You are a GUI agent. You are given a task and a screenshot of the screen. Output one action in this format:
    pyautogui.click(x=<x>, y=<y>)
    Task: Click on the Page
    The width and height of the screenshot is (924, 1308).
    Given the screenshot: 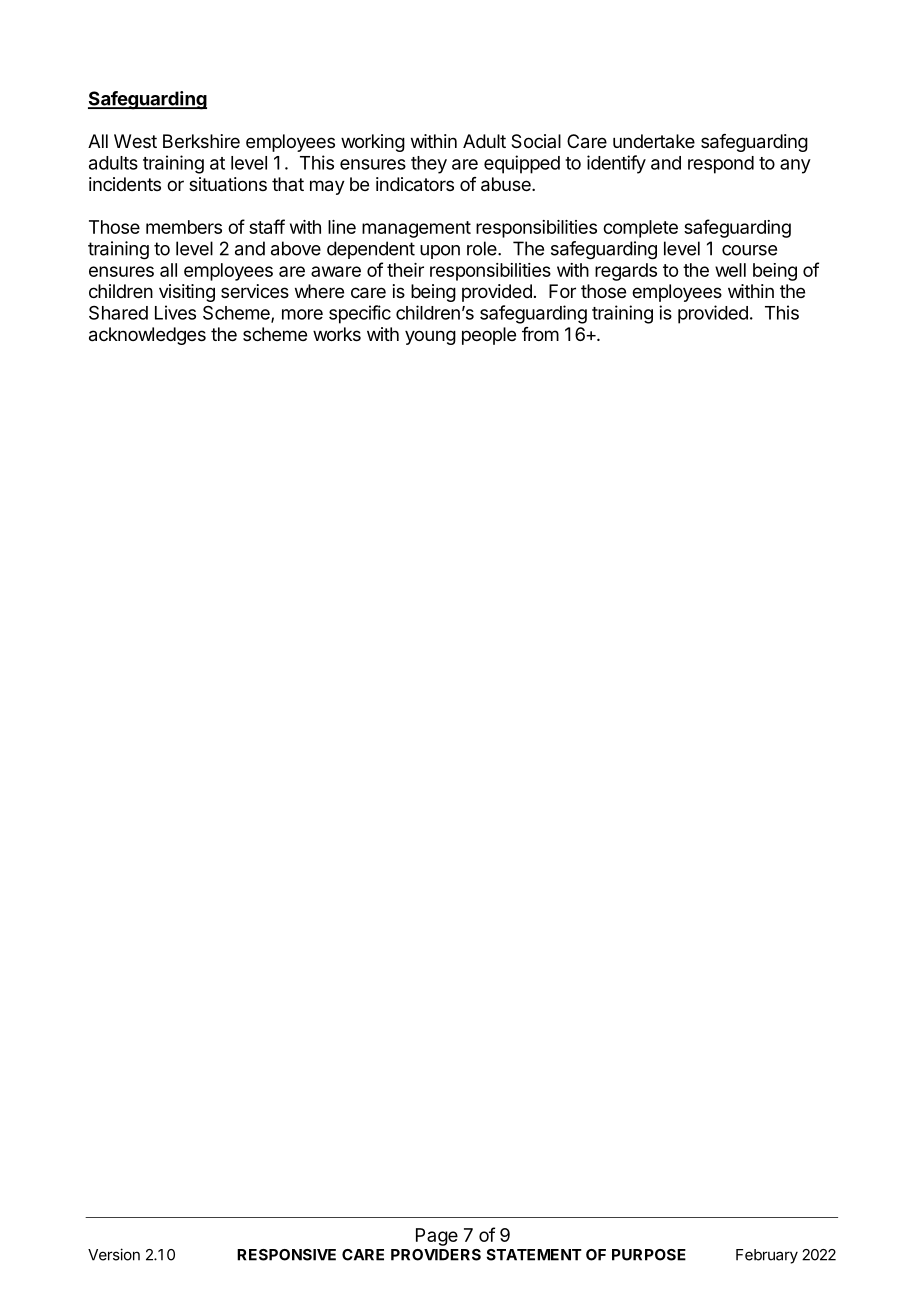 What is the action you would take?
    pyautogui.click(x=437, y=1237)
